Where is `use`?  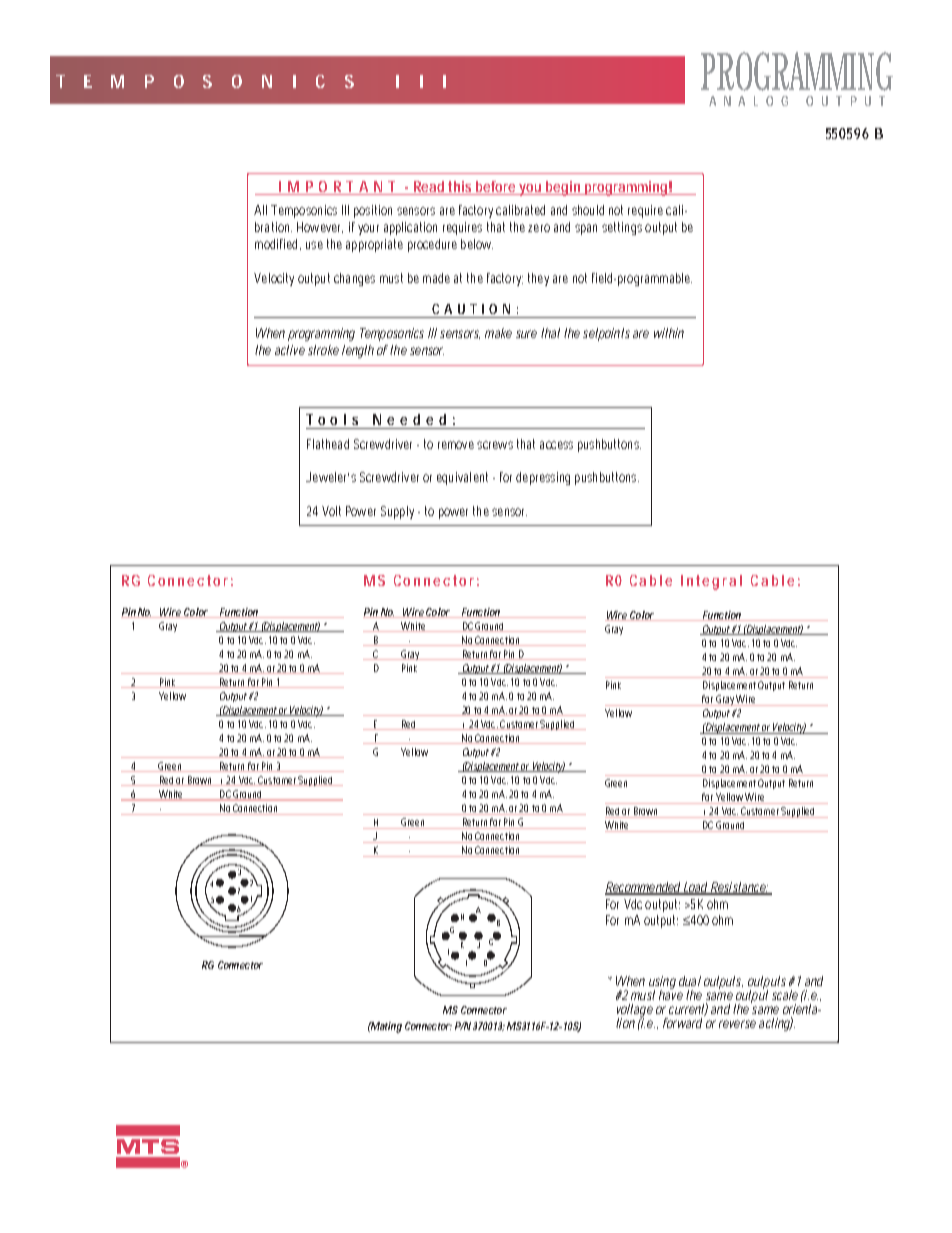
use is located at coordinates (314, 245).
